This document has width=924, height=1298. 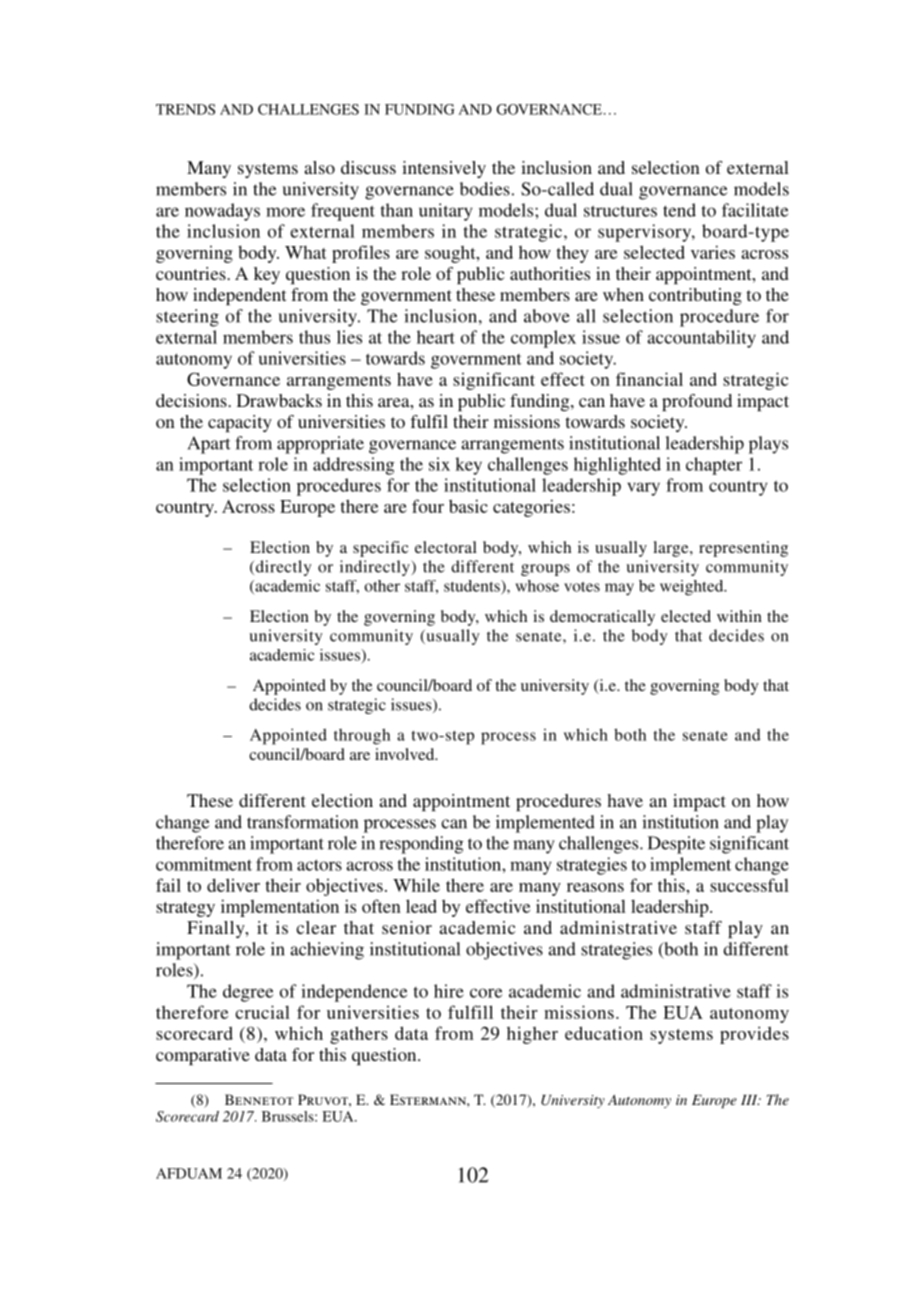 What do you see at coordinates (473, 586) in the document?
I see `students` at bounding box center [473, 586].
